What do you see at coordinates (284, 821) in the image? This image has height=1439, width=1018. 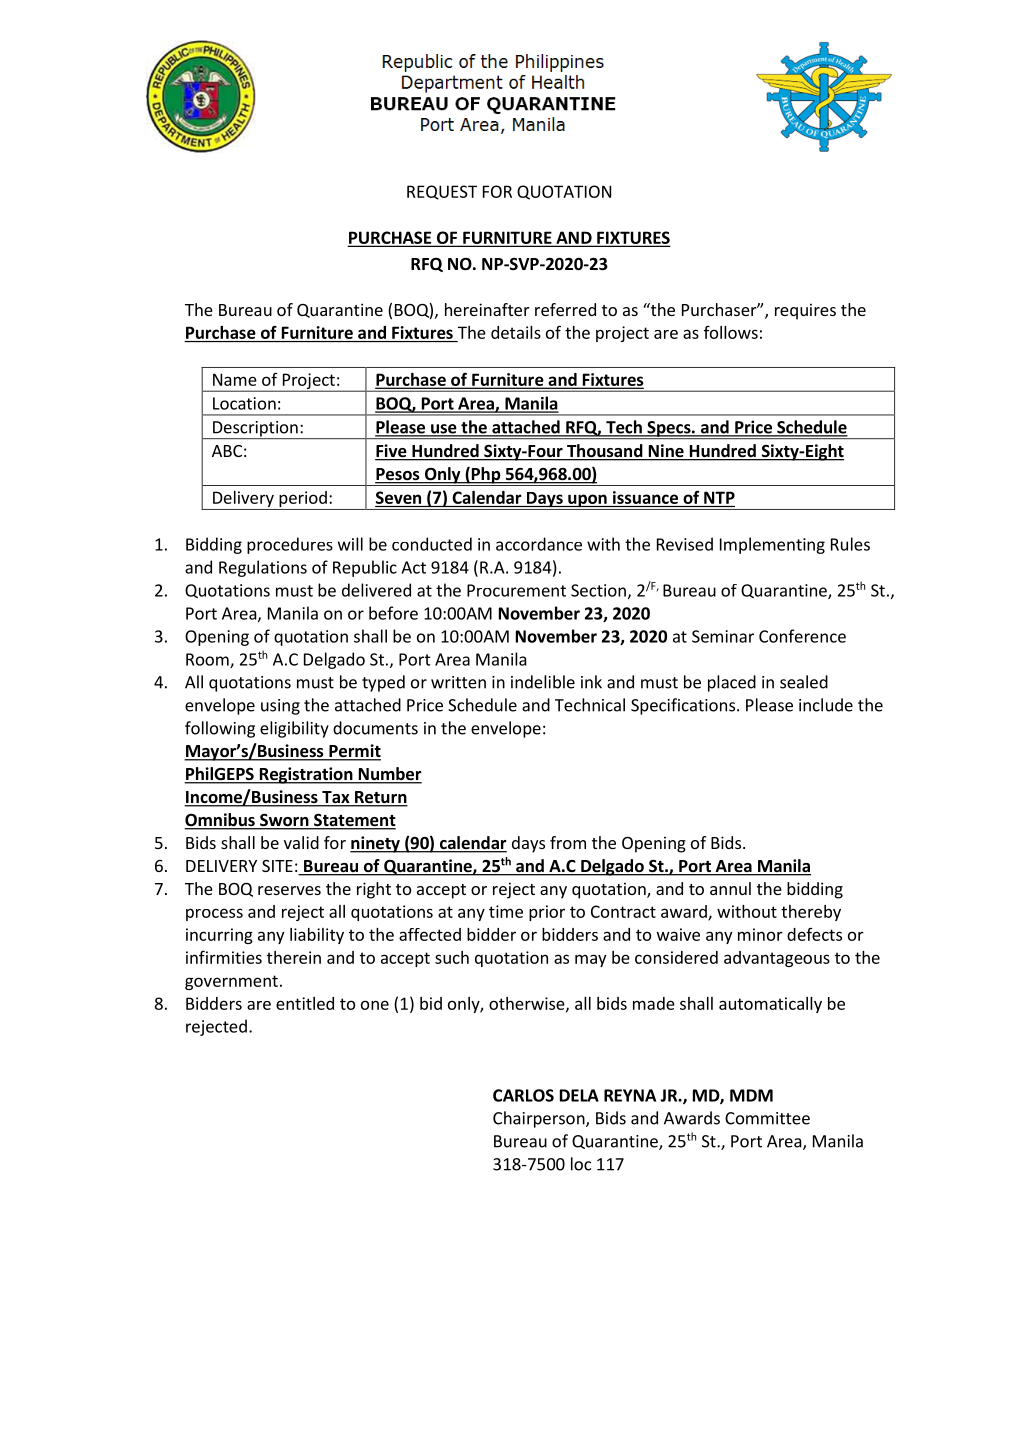 I see `Sworn` at bounding box center [284, 821].
